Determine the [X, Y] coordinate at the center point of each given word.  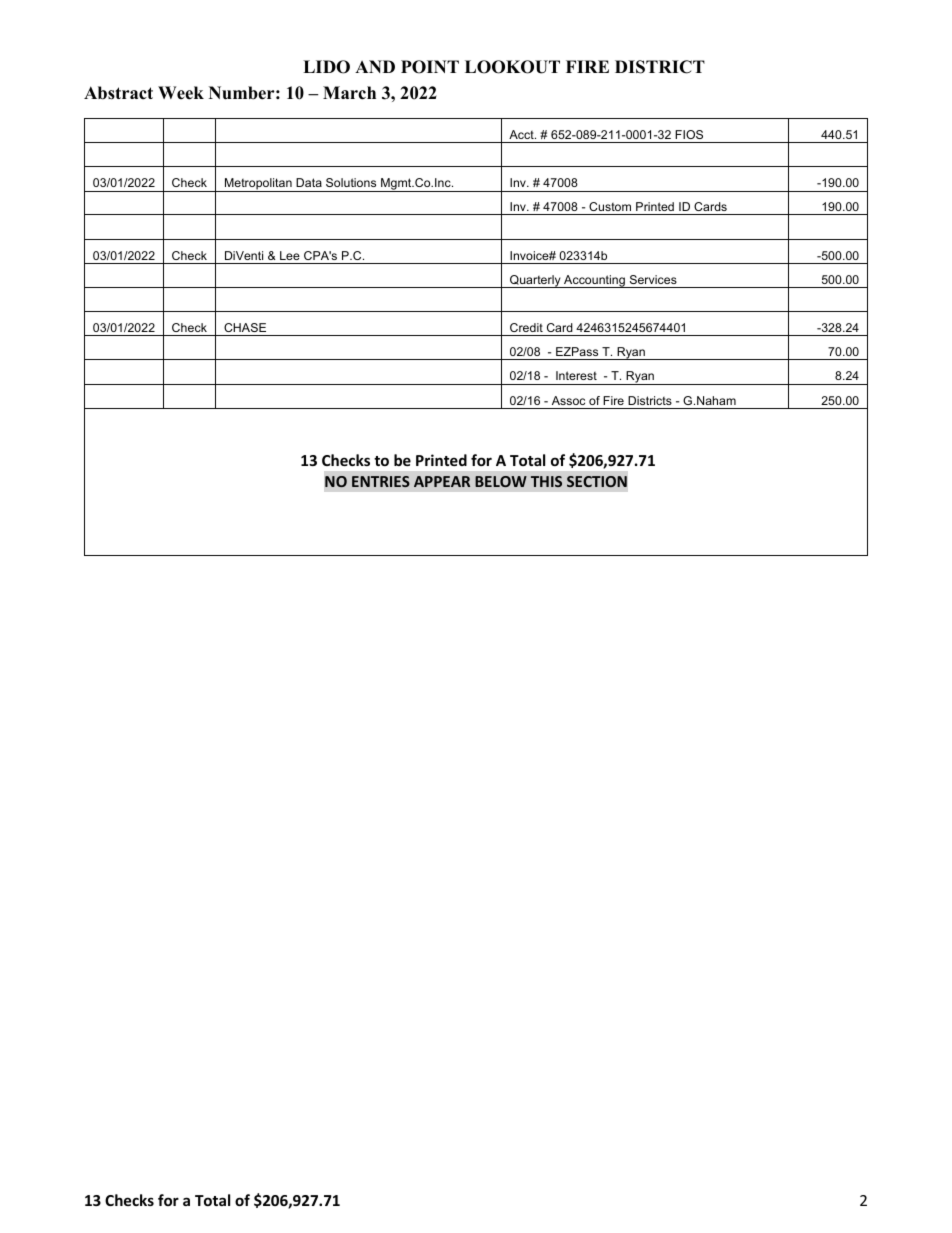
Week [181, 93]
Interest [576, 375]
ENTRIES [381, 481]
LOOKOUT [512, 67]
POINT [430, 67]
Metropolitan [258, 185]
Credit [526, 327]
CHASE [245, 327]
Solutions [351, 182]
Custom [610, 206]
